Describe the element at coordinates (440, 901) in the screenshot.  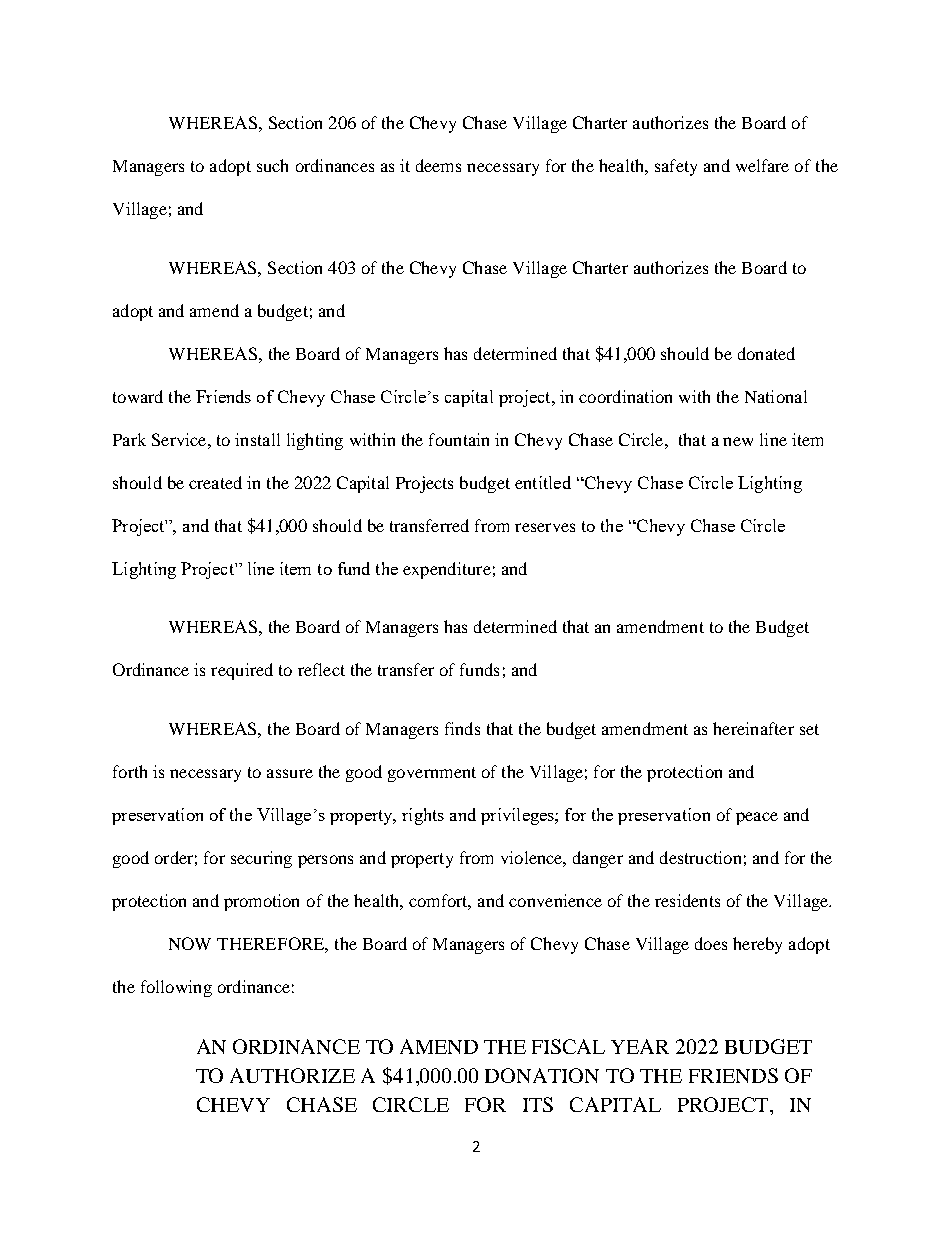
I see `comfort` at that location.
